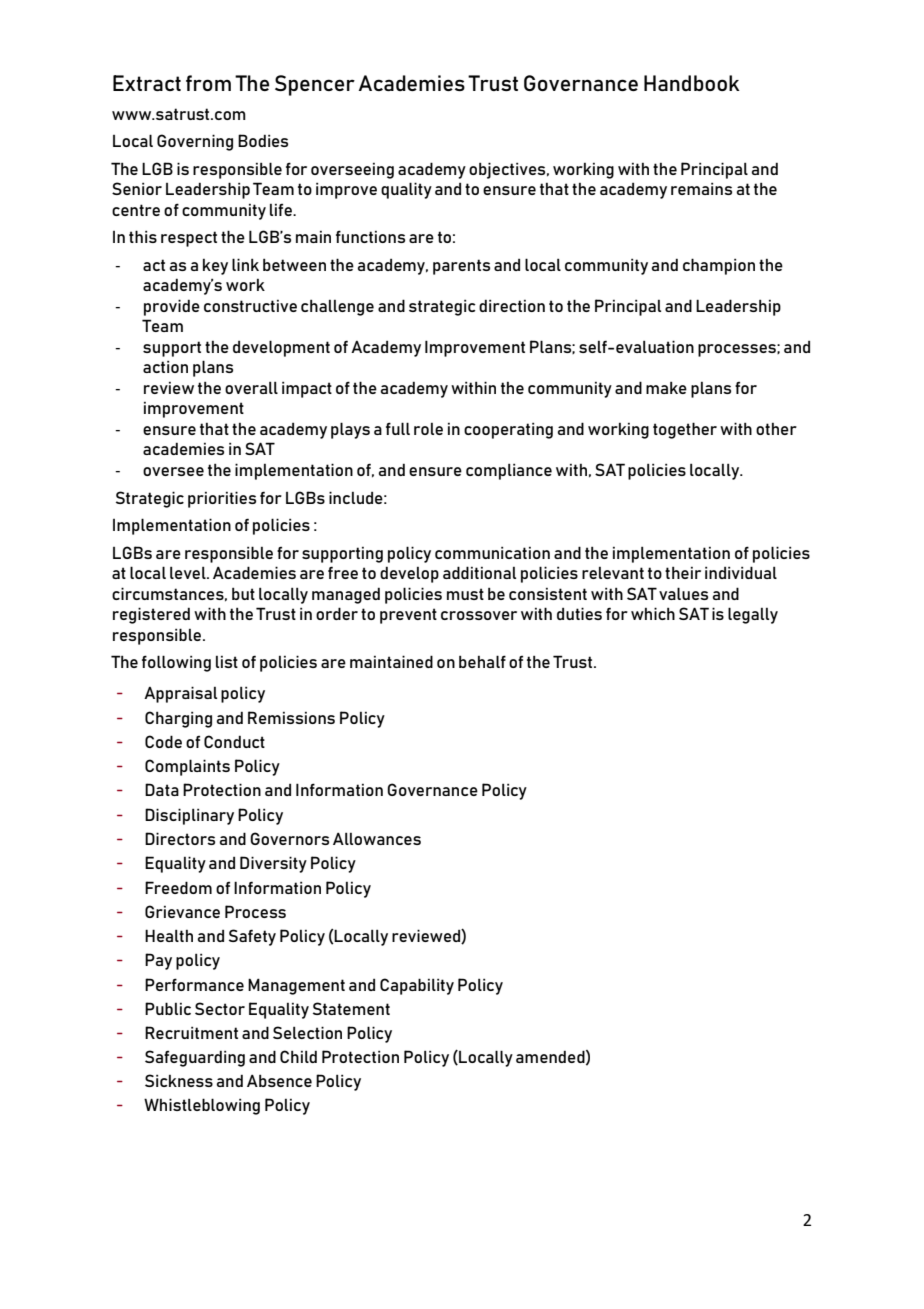  Describe the element at coordinates (315, 85) in the image. I see `Spencer` at that location.
